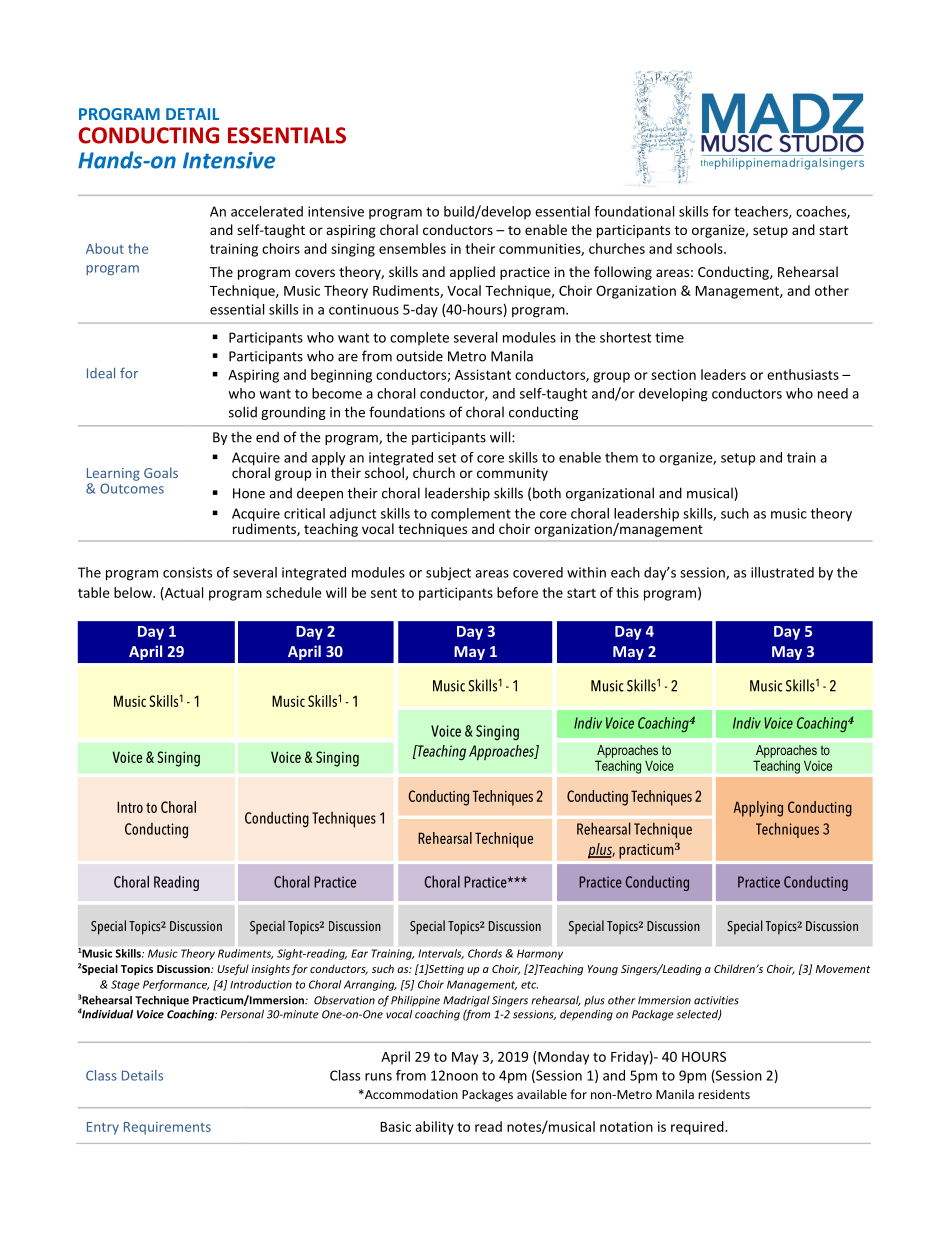  What do you see at coordinates (517, 592) in the screenshot?
I see `before` at bounding box center [517, 592].
